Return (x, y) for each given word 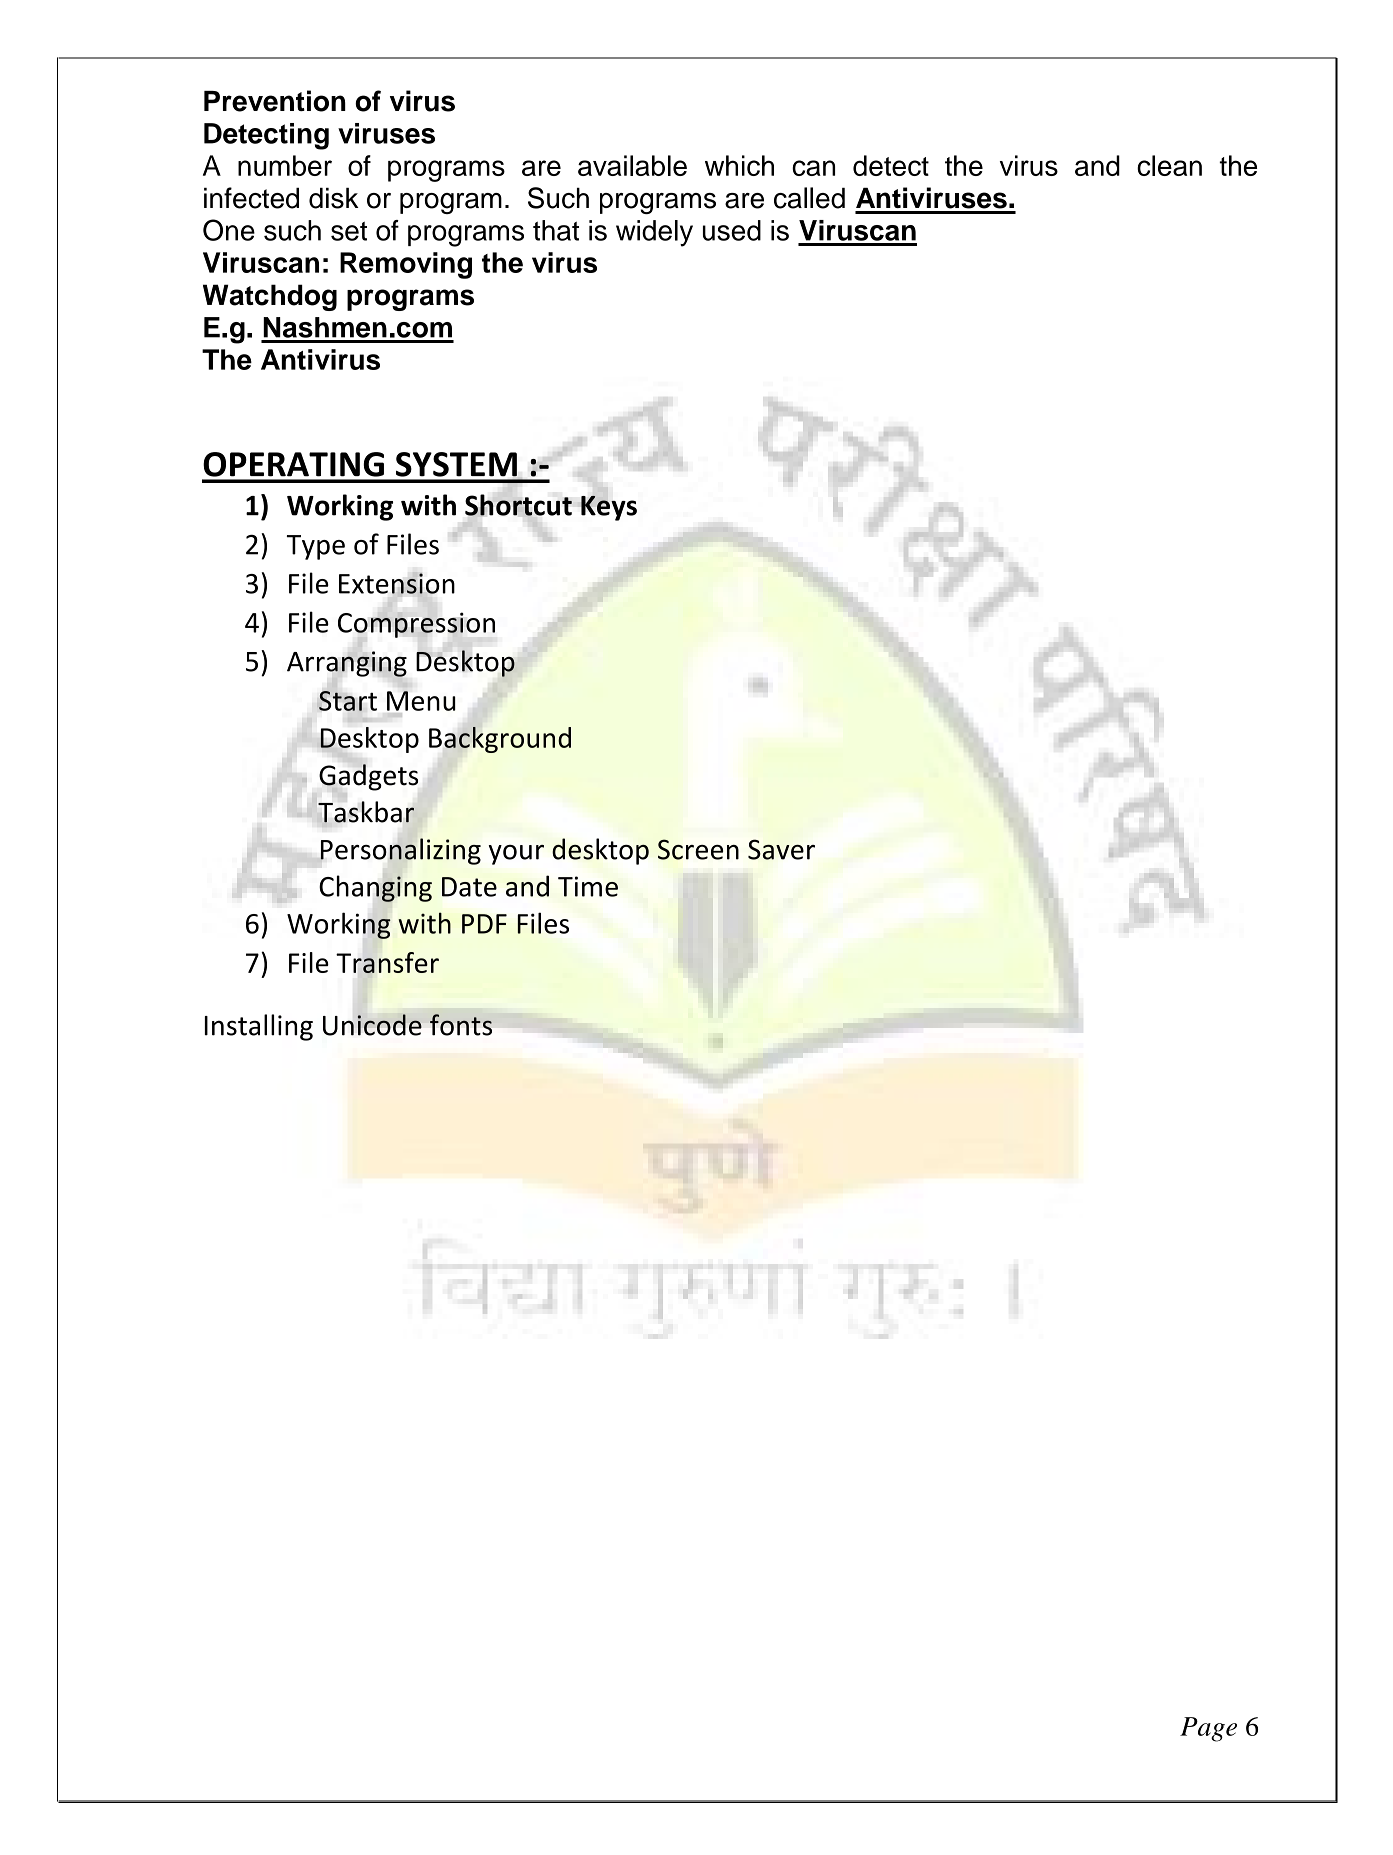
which (739, 165)
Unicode (372, 1024)
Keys (609, 508)
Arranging (347, 665)
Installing (259, 1027)
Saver (781, 849)
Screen (698, 849)
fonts (461, 1025)
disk (333, 198)
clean (1169, 165)
